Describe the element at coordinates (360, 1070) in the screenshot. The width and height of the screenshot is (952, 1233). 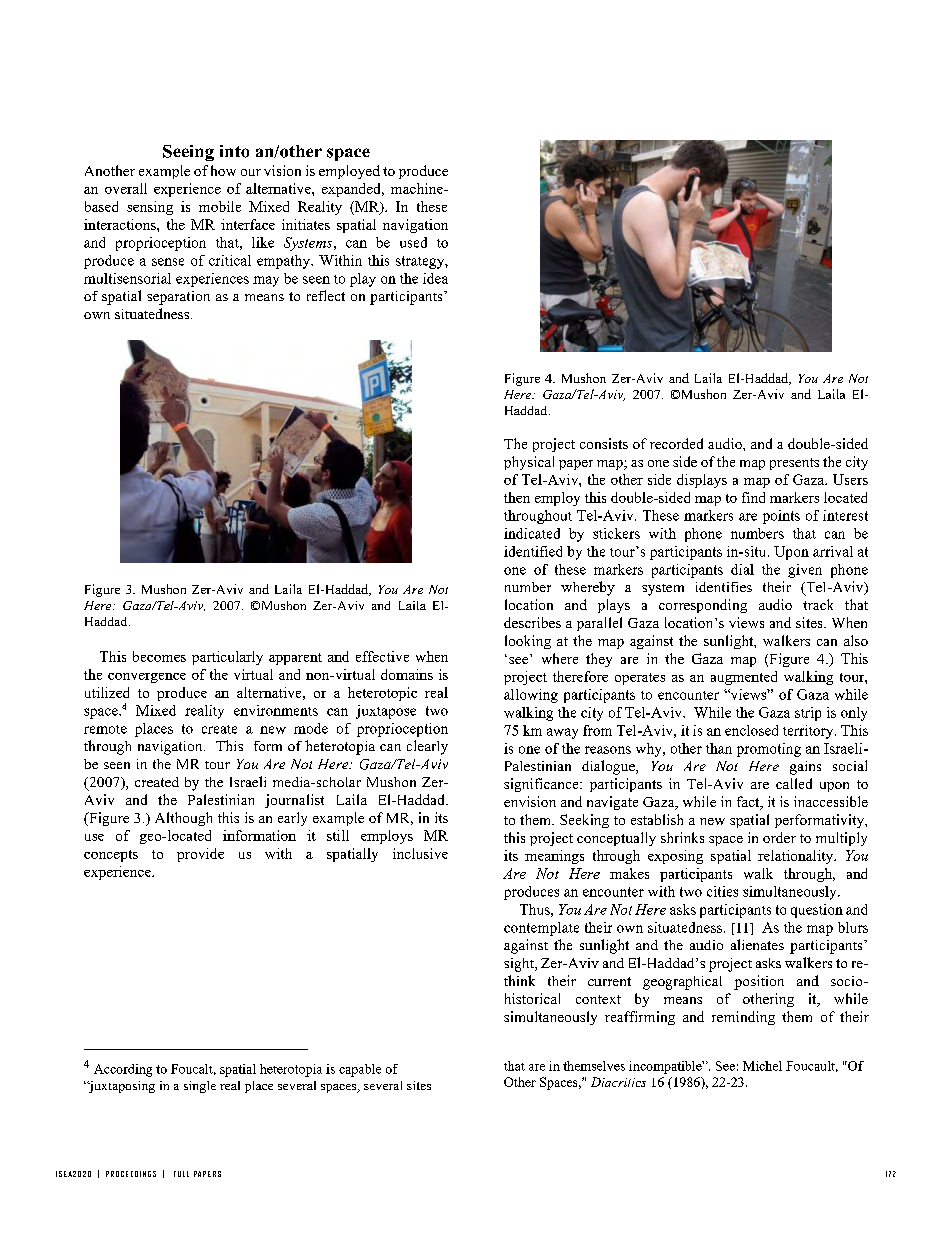
I see `capable` at that location.
